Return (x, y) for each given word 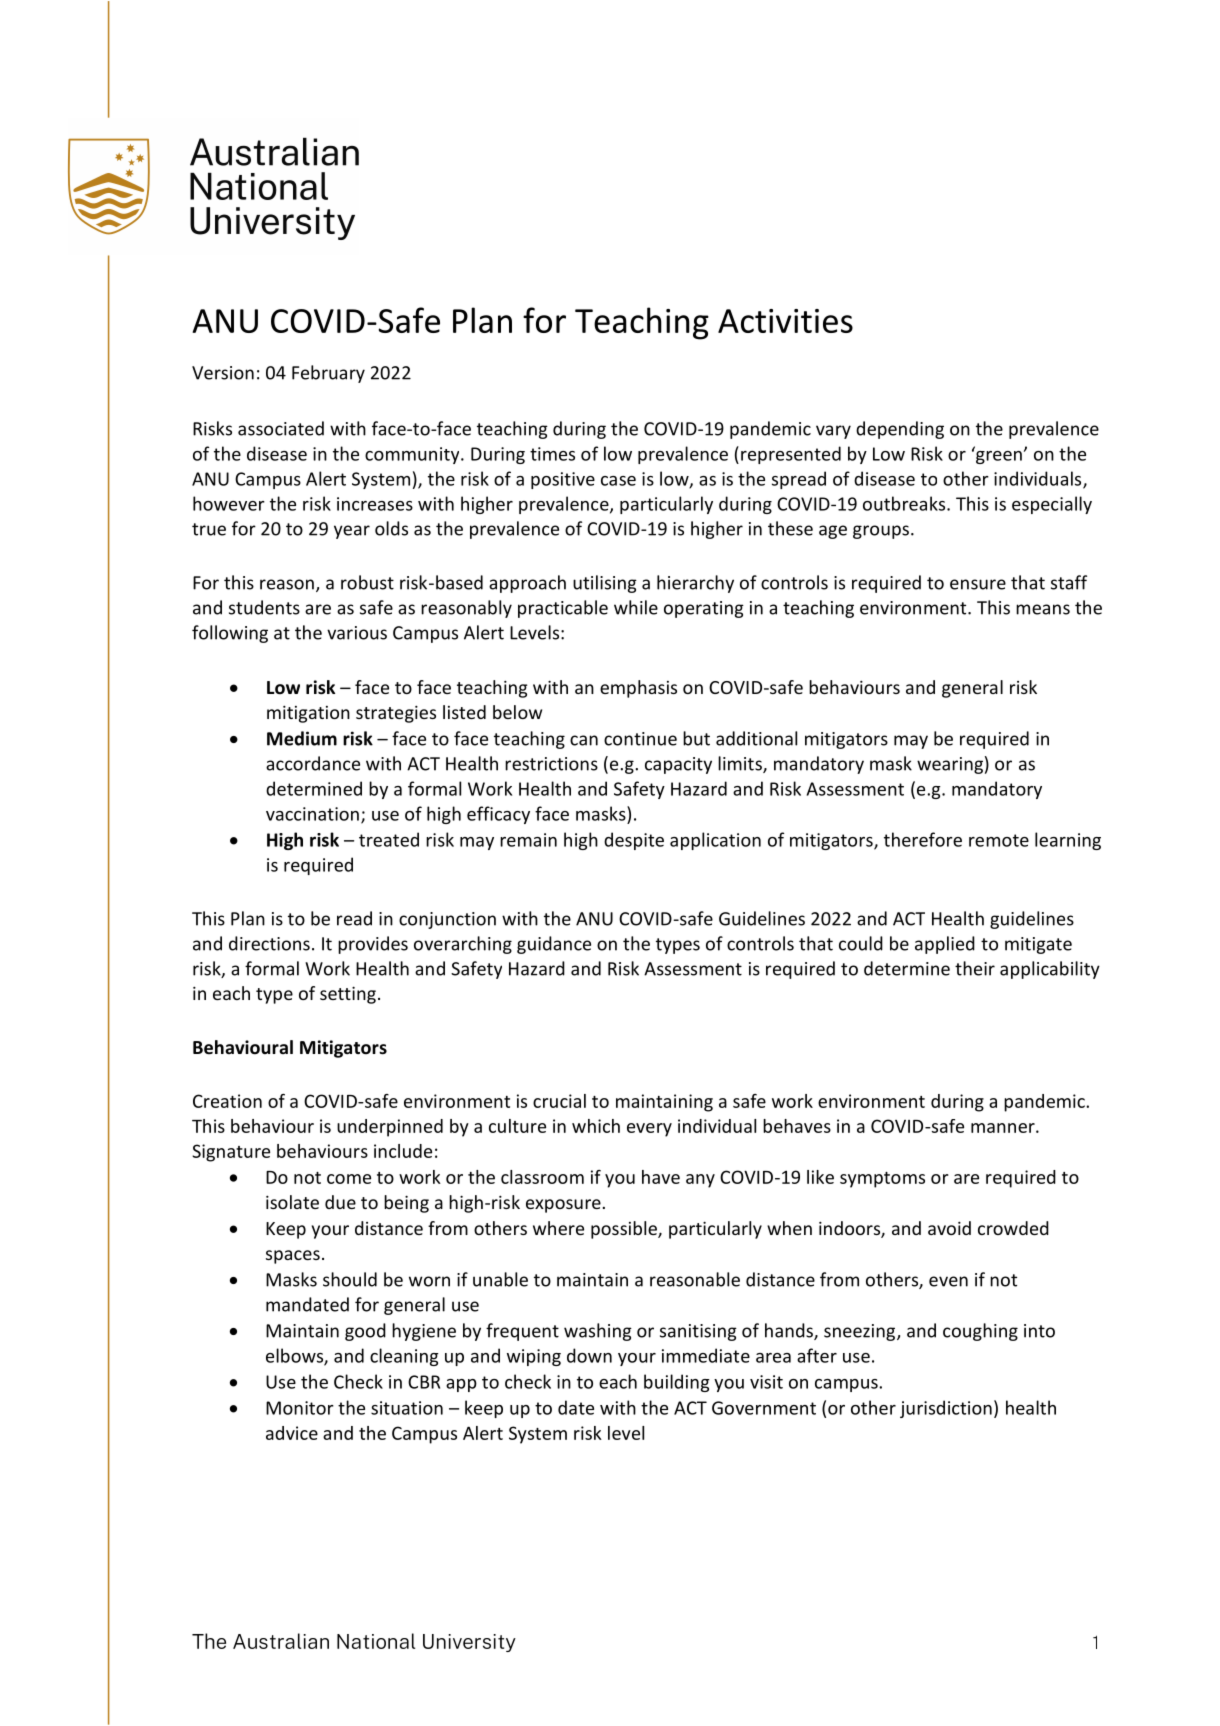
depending (900, 430)
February (328, 374)
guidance (554, 945)
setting (348, 995)
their (975, 968)
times (552, 454)
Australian (281, 1641)
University (469, 1643)
